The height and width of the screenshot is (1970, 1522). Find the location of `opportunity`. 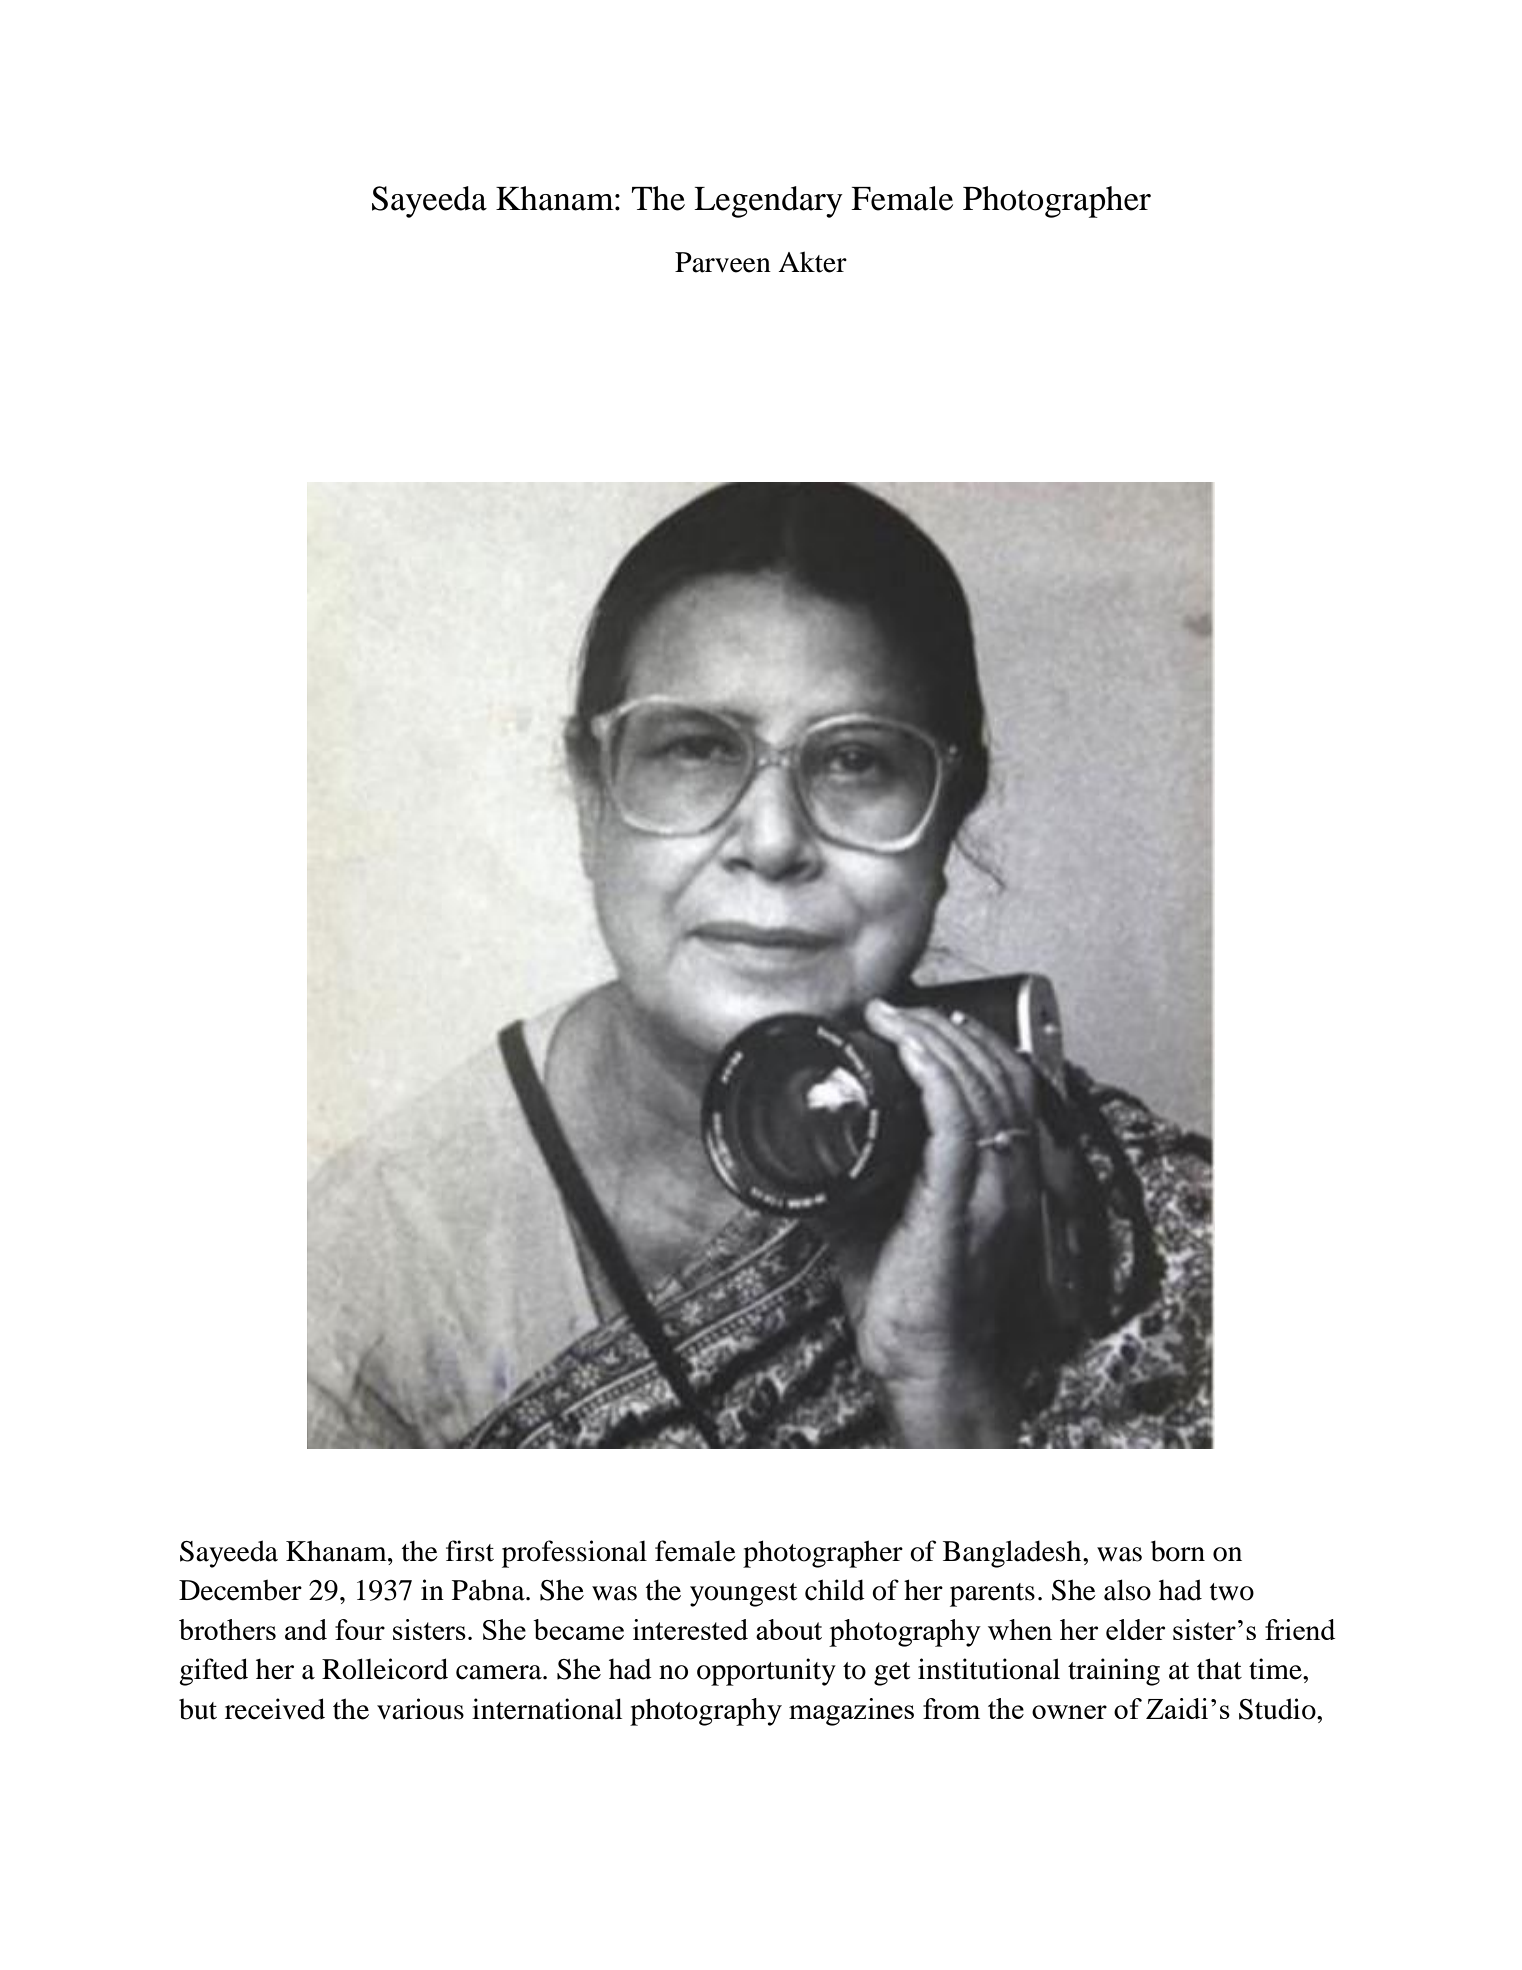

opportunity is located at coordinates (766, 1672).
